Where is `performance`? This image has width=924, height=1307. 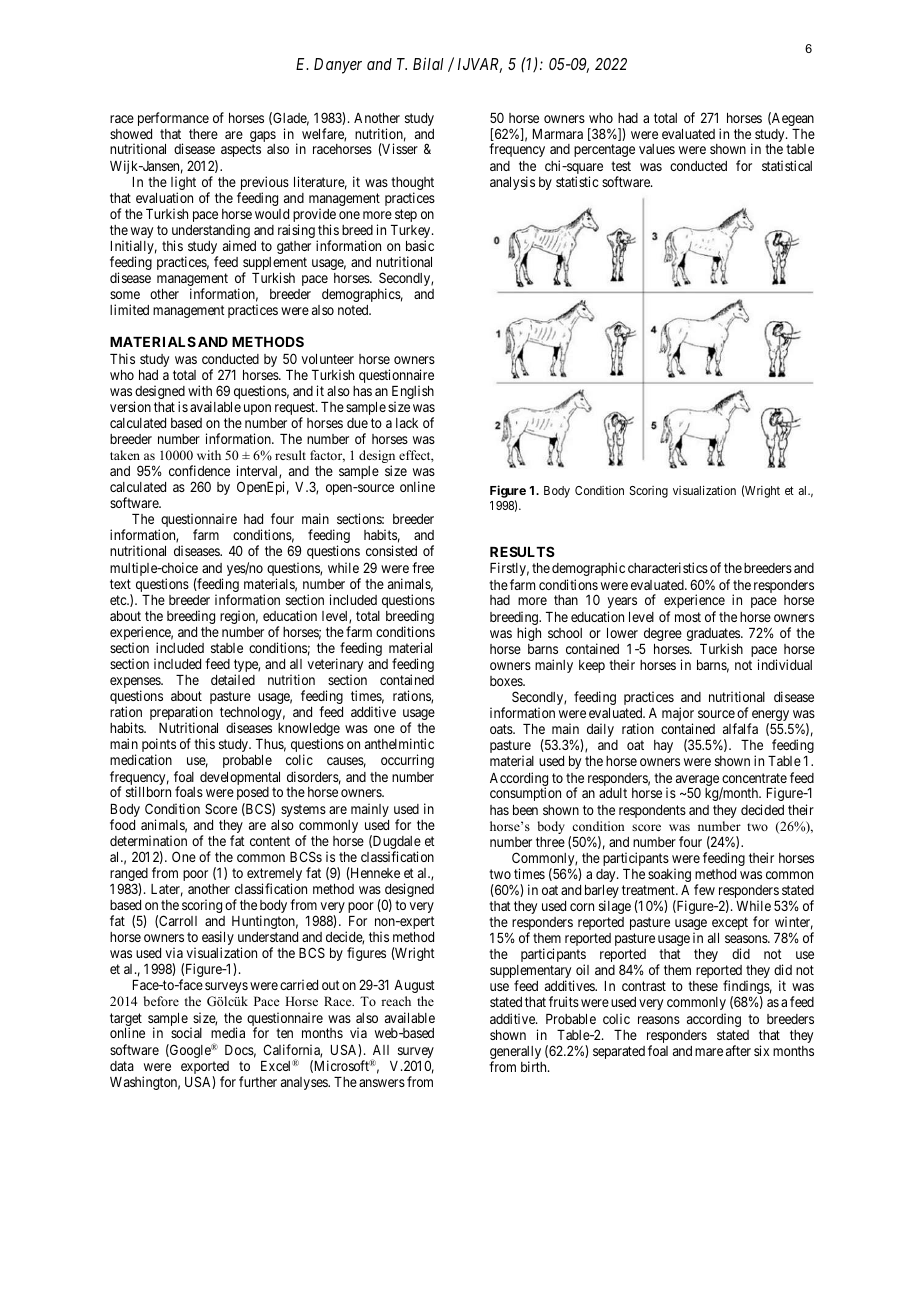 performance is located at coordinates (173, 119).
